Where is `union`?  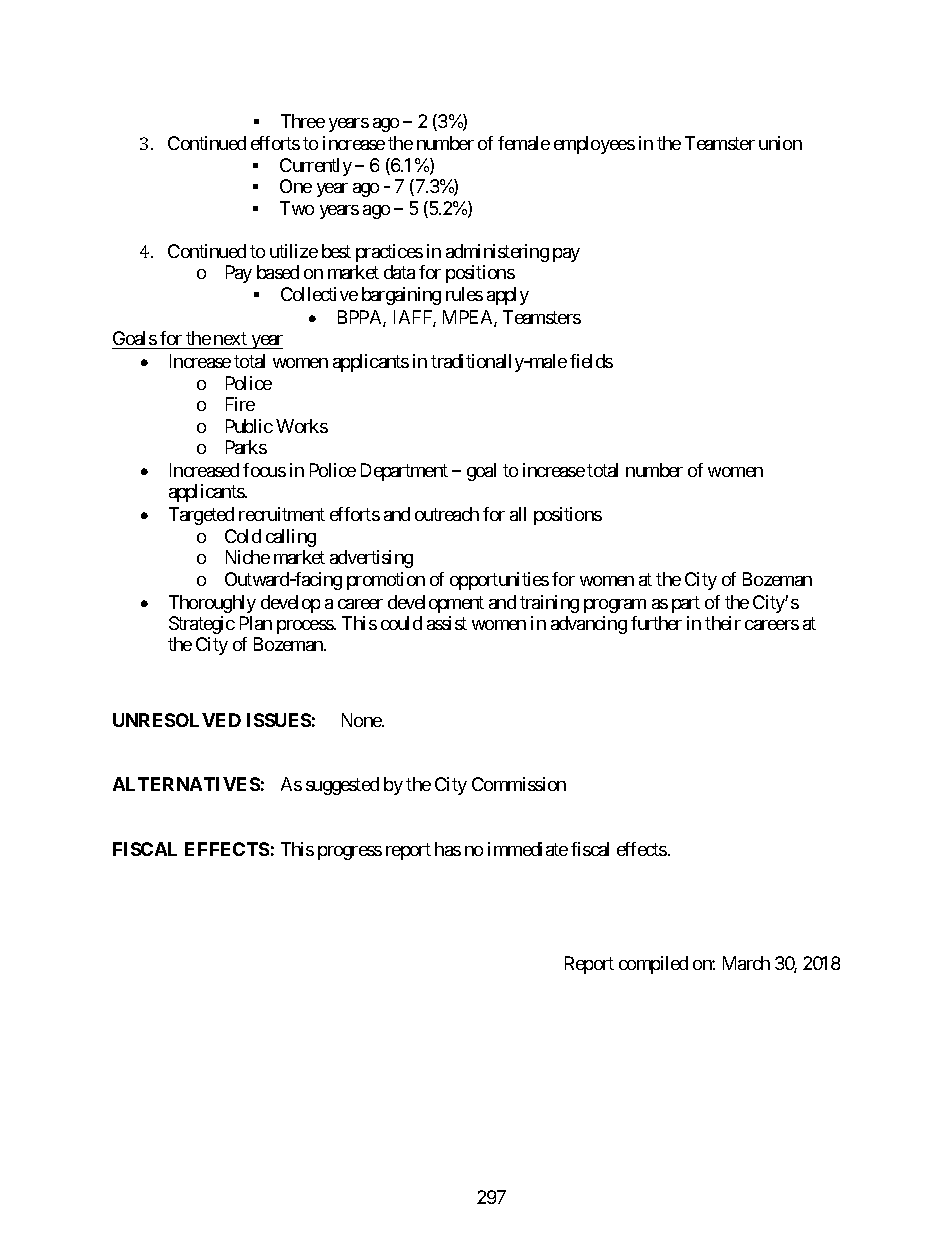
union is located at coordinates (780, 143).
